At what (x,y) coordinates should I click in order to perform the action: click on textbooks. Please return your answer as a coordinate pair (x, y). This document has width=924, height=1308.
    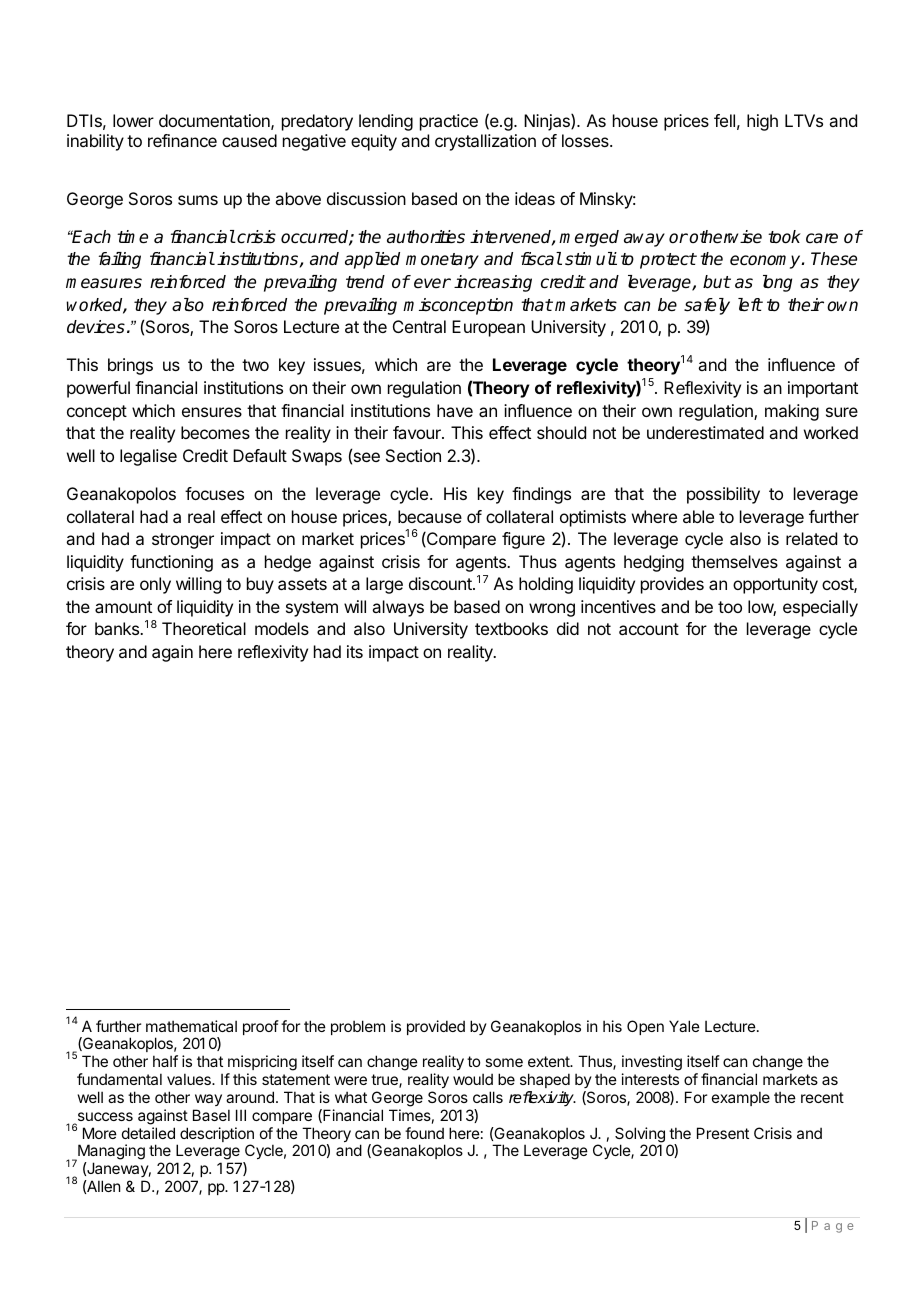
    Looking at the image, I should click on (511, 628).
